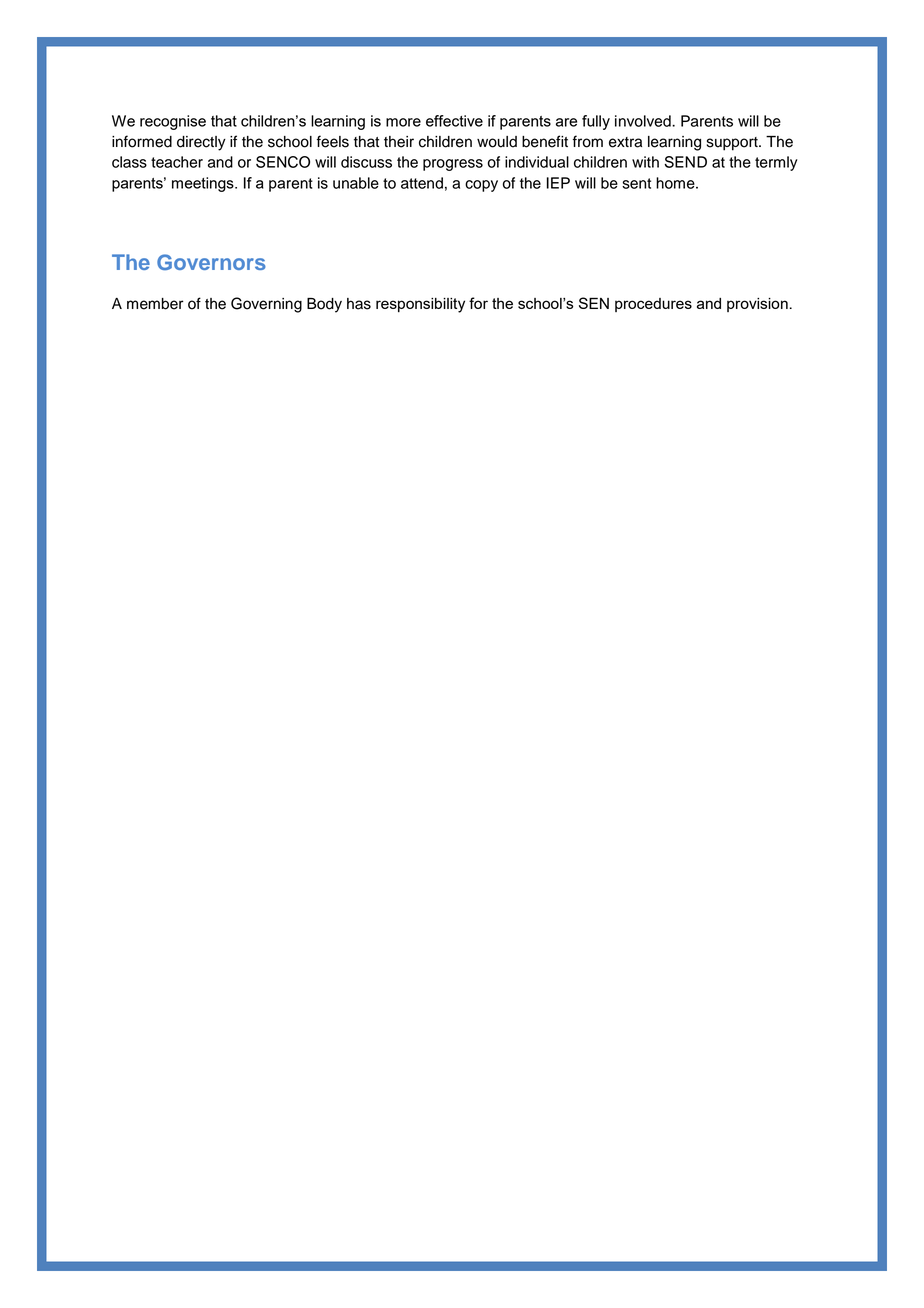 Image resolution: width=924 pixels, height=1308 pixels. What do you see at coordinates (420, 305) in the page?
I see `responsibility` at bounding box center [420, 305].
